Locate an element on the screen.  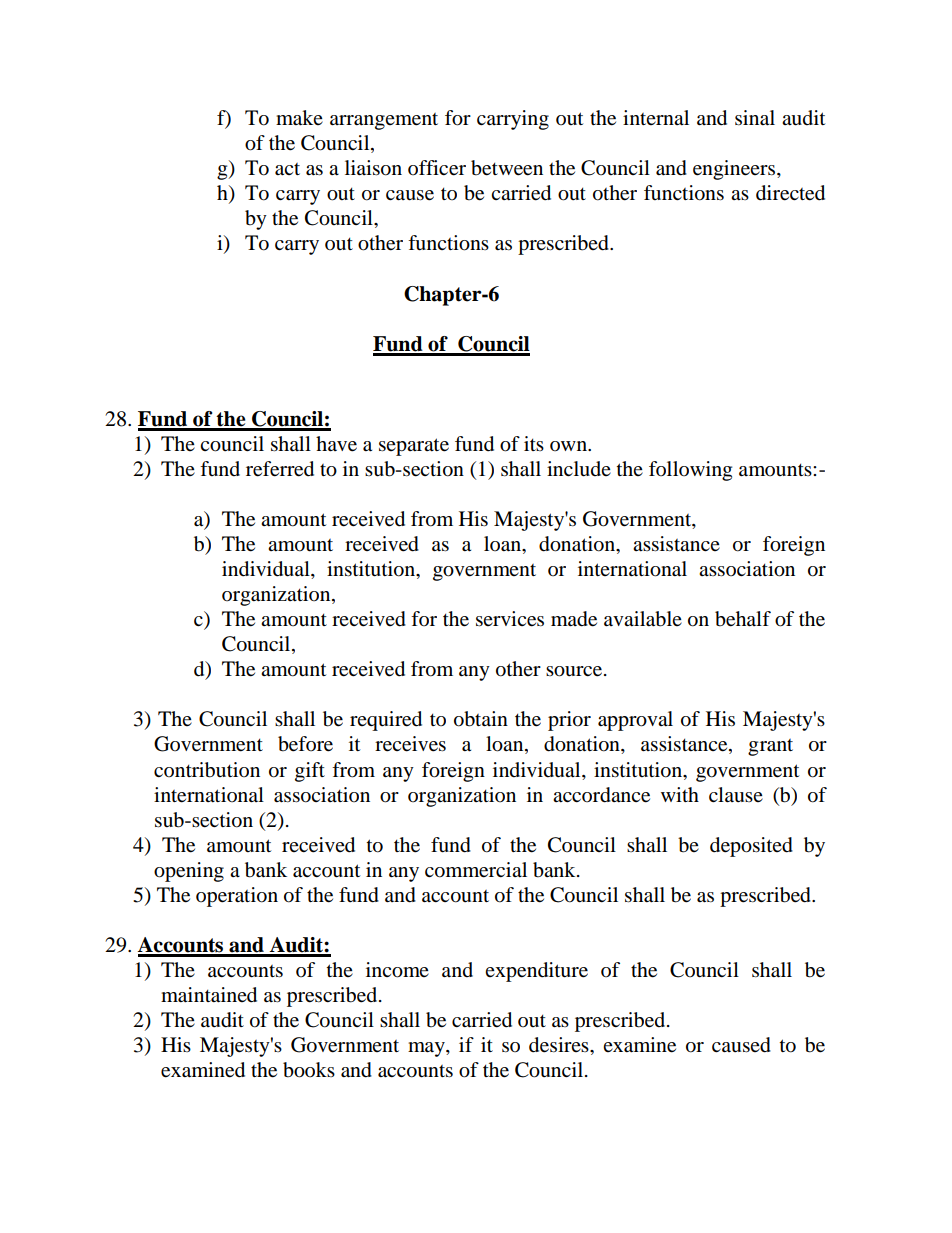
its is located at coordinates (534, 443).
